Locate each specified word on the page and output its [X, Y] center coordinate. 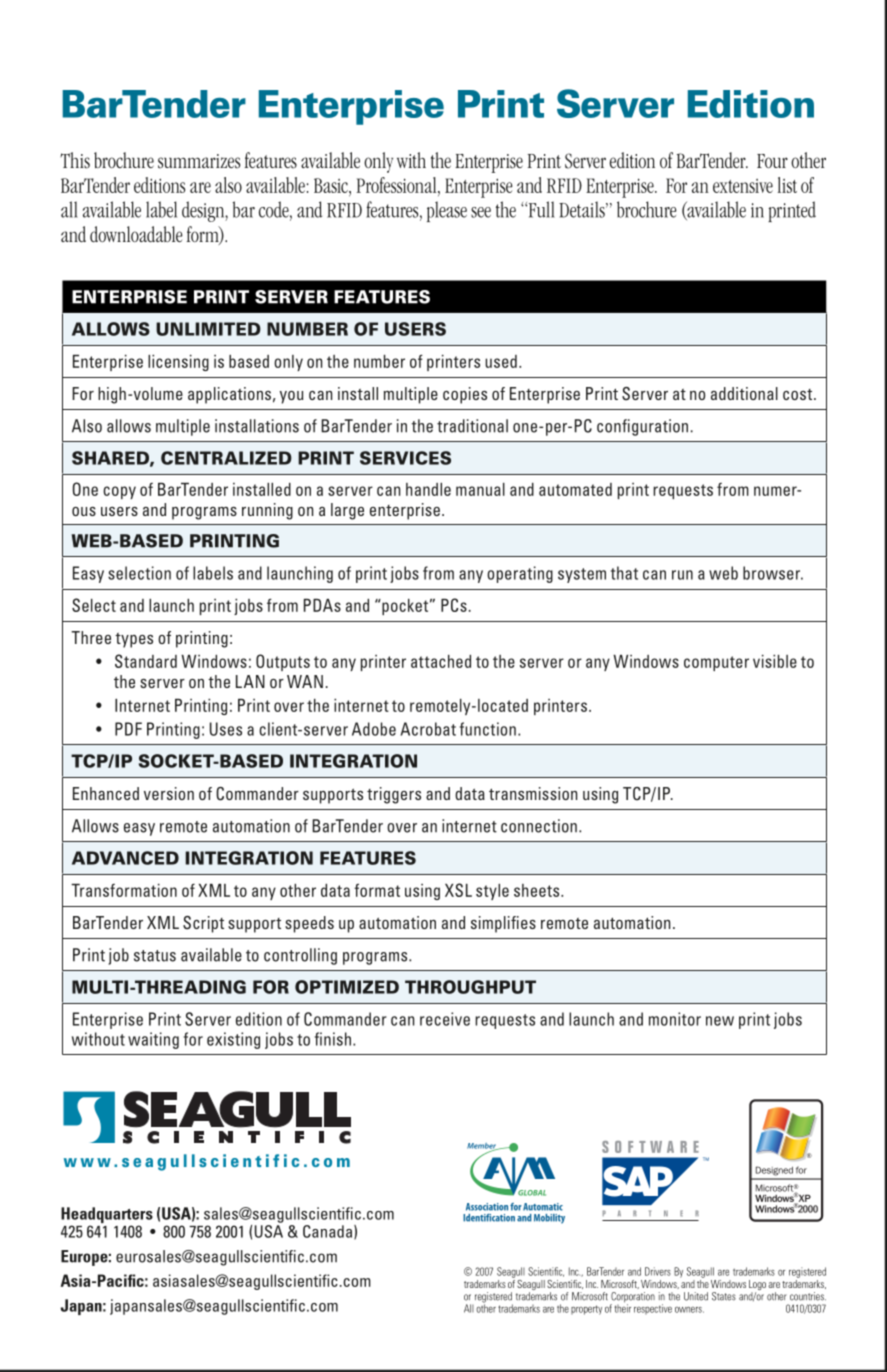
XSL [458, 890]
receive [445, 1019]
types [134, 640]
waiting [153, 1040]
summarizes [199, 161]
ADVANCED [125, 858]
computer [716, 663]
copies [465, 395]
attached [441, 661]
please [447, 211]
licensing [178, 363]
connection [539, 826]
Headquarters [107, 1216]
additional [744, 393]
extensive [743, 186]
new [720, 1021]
